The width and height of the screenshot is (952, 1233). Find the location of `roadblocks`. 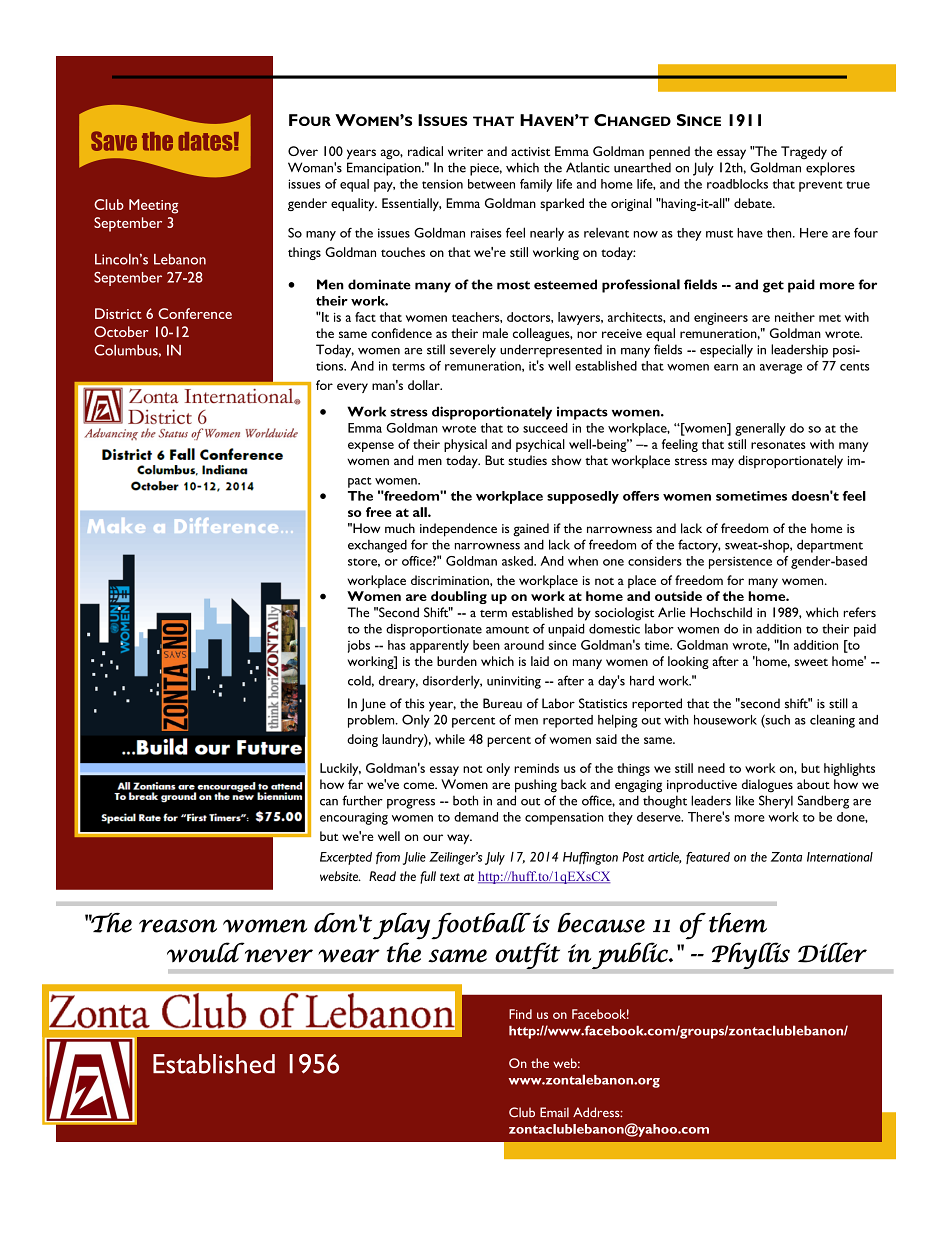

roadblocks is located at coordinates (737, 184).
